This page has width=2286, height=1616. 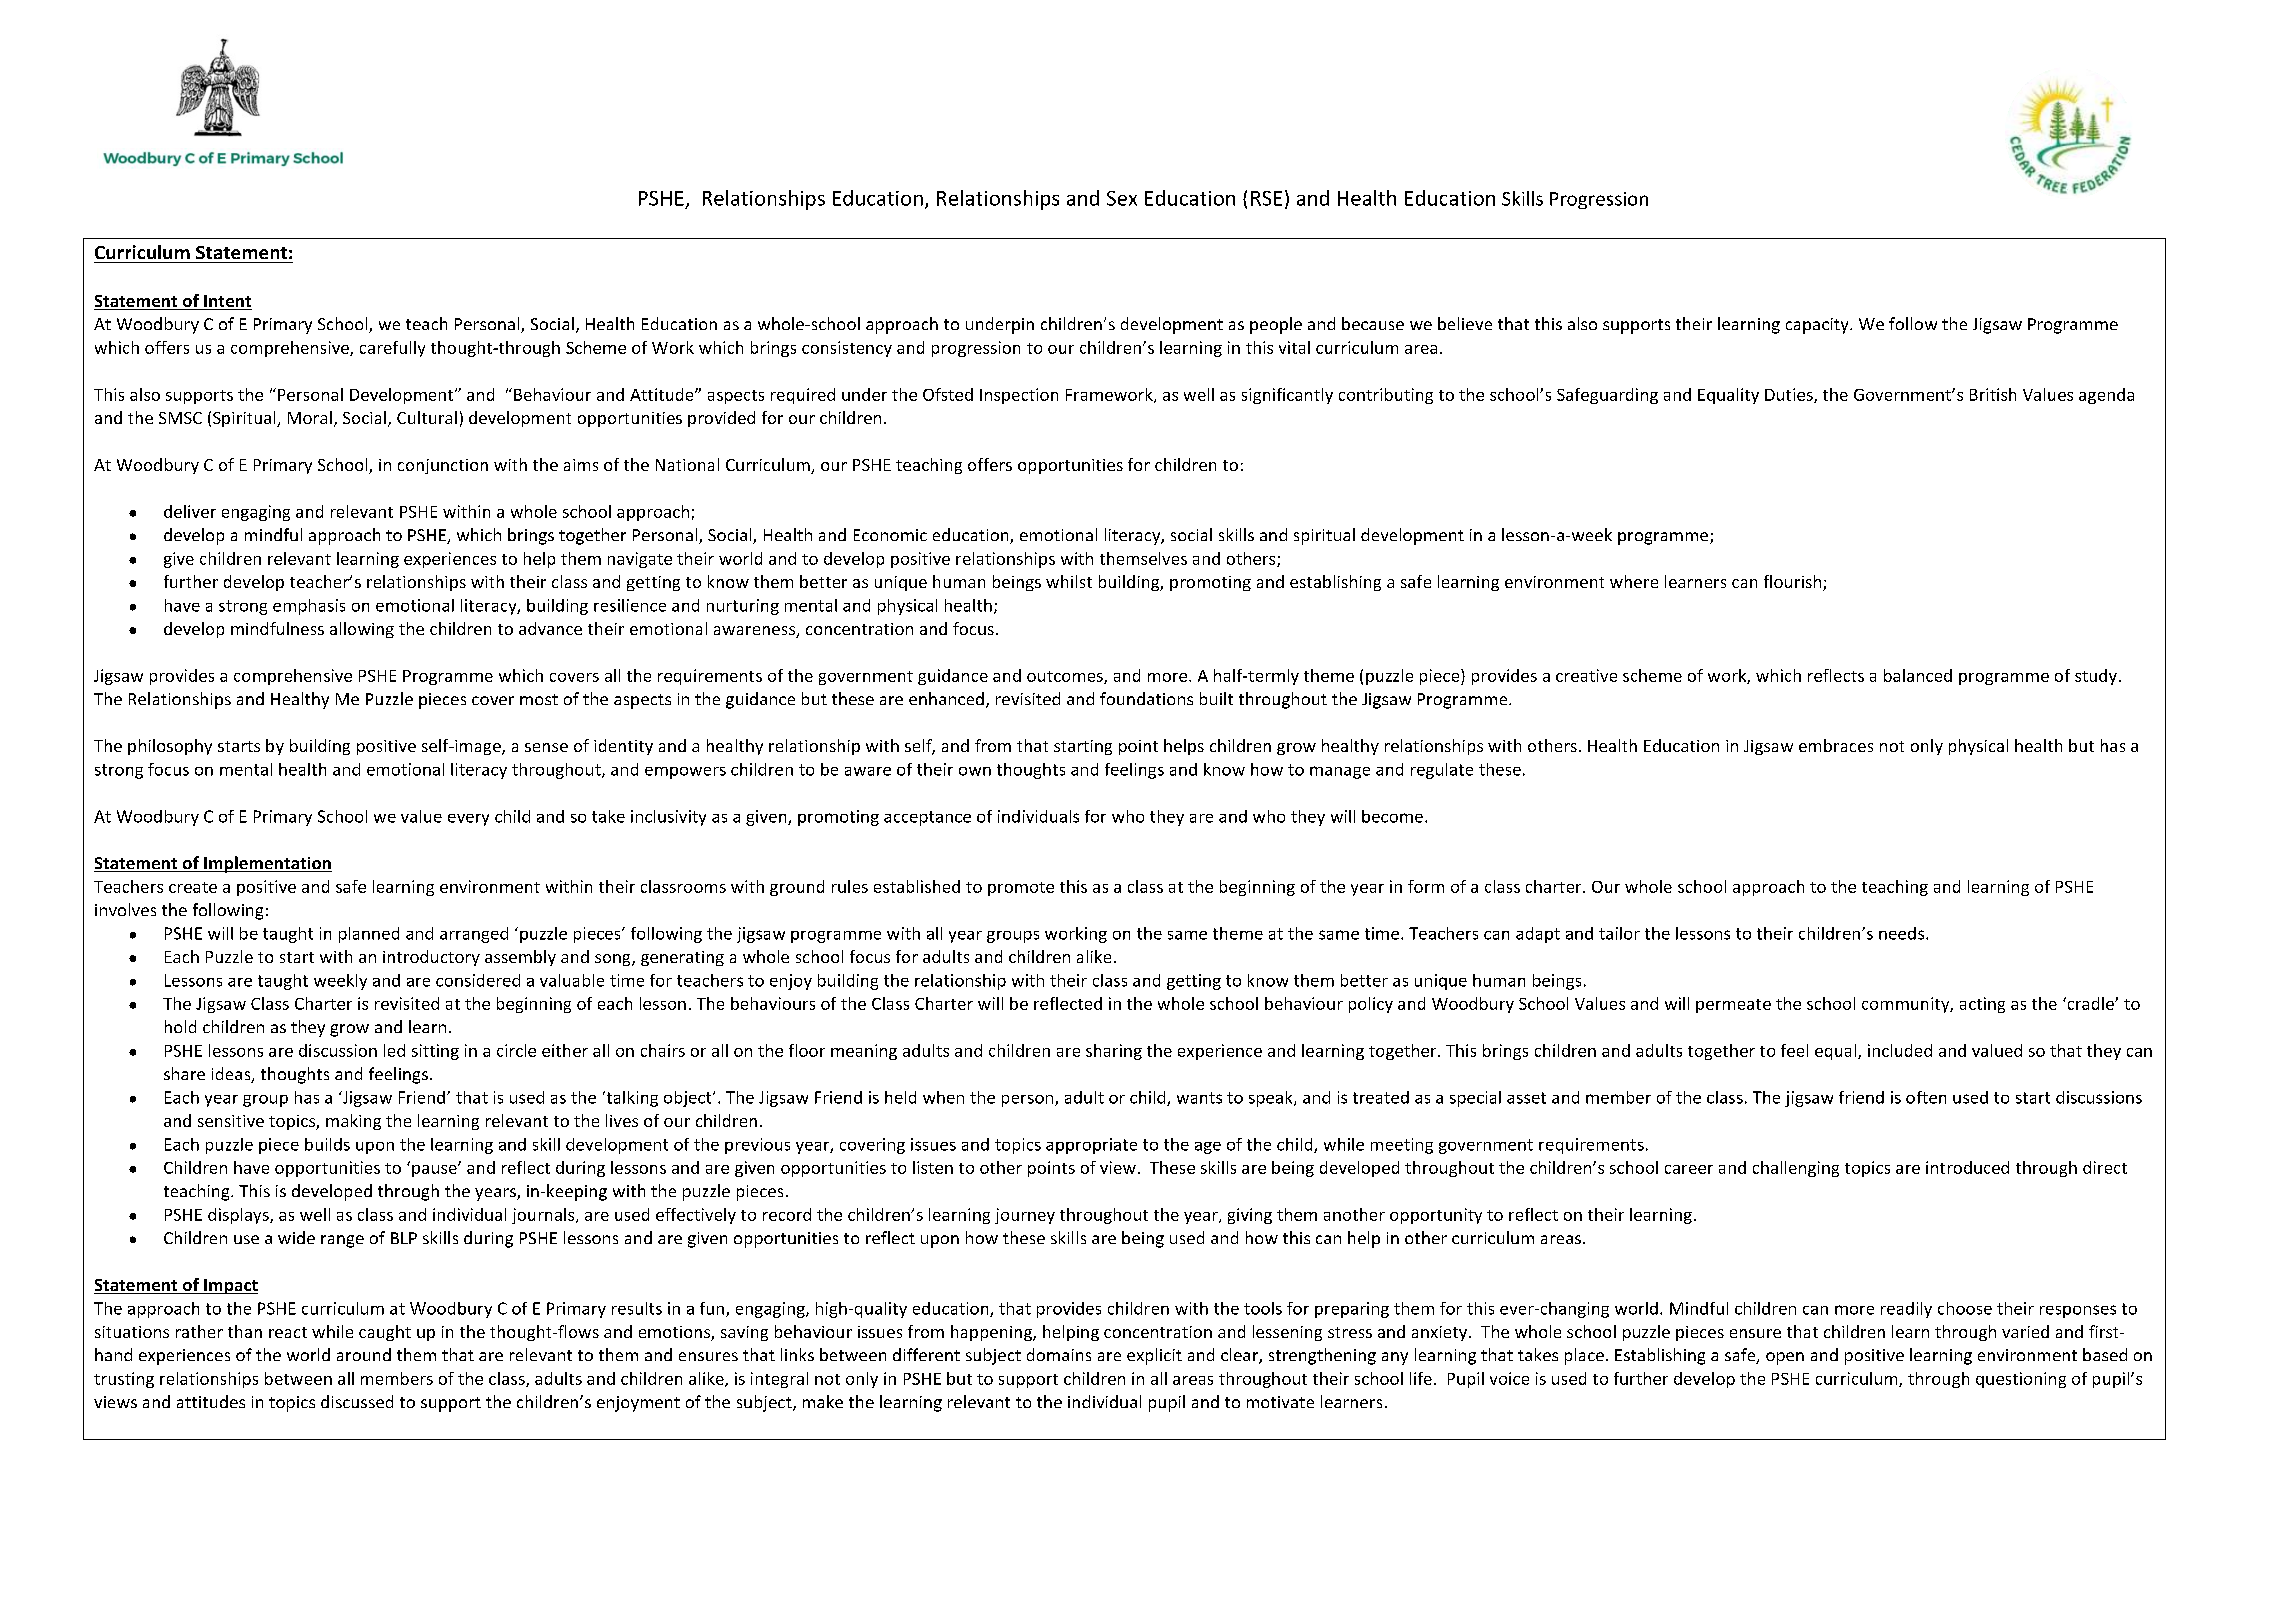 What do you see at coordinates (1154, 1356) in the page?
I see `explicit` at bounding box center [1154, 1356].
